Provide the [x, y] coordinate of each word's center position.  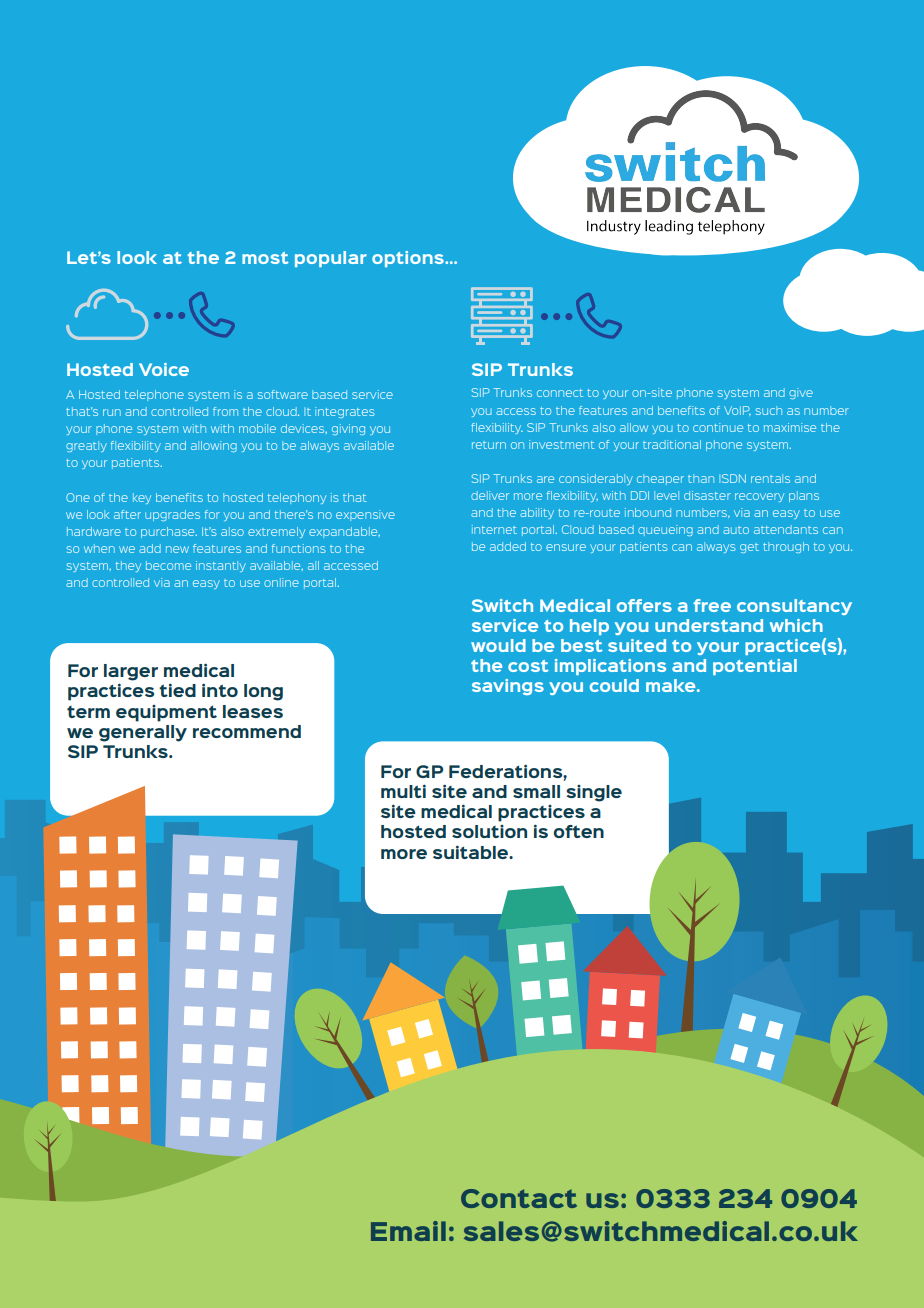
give [801, 393]
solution [489, 831]
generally [143, 733]
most [265, 258]
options [409, 259]
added [508, 546]
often [578, 831]
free [712, 605]
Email [408, 1231]
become [168, 565]
